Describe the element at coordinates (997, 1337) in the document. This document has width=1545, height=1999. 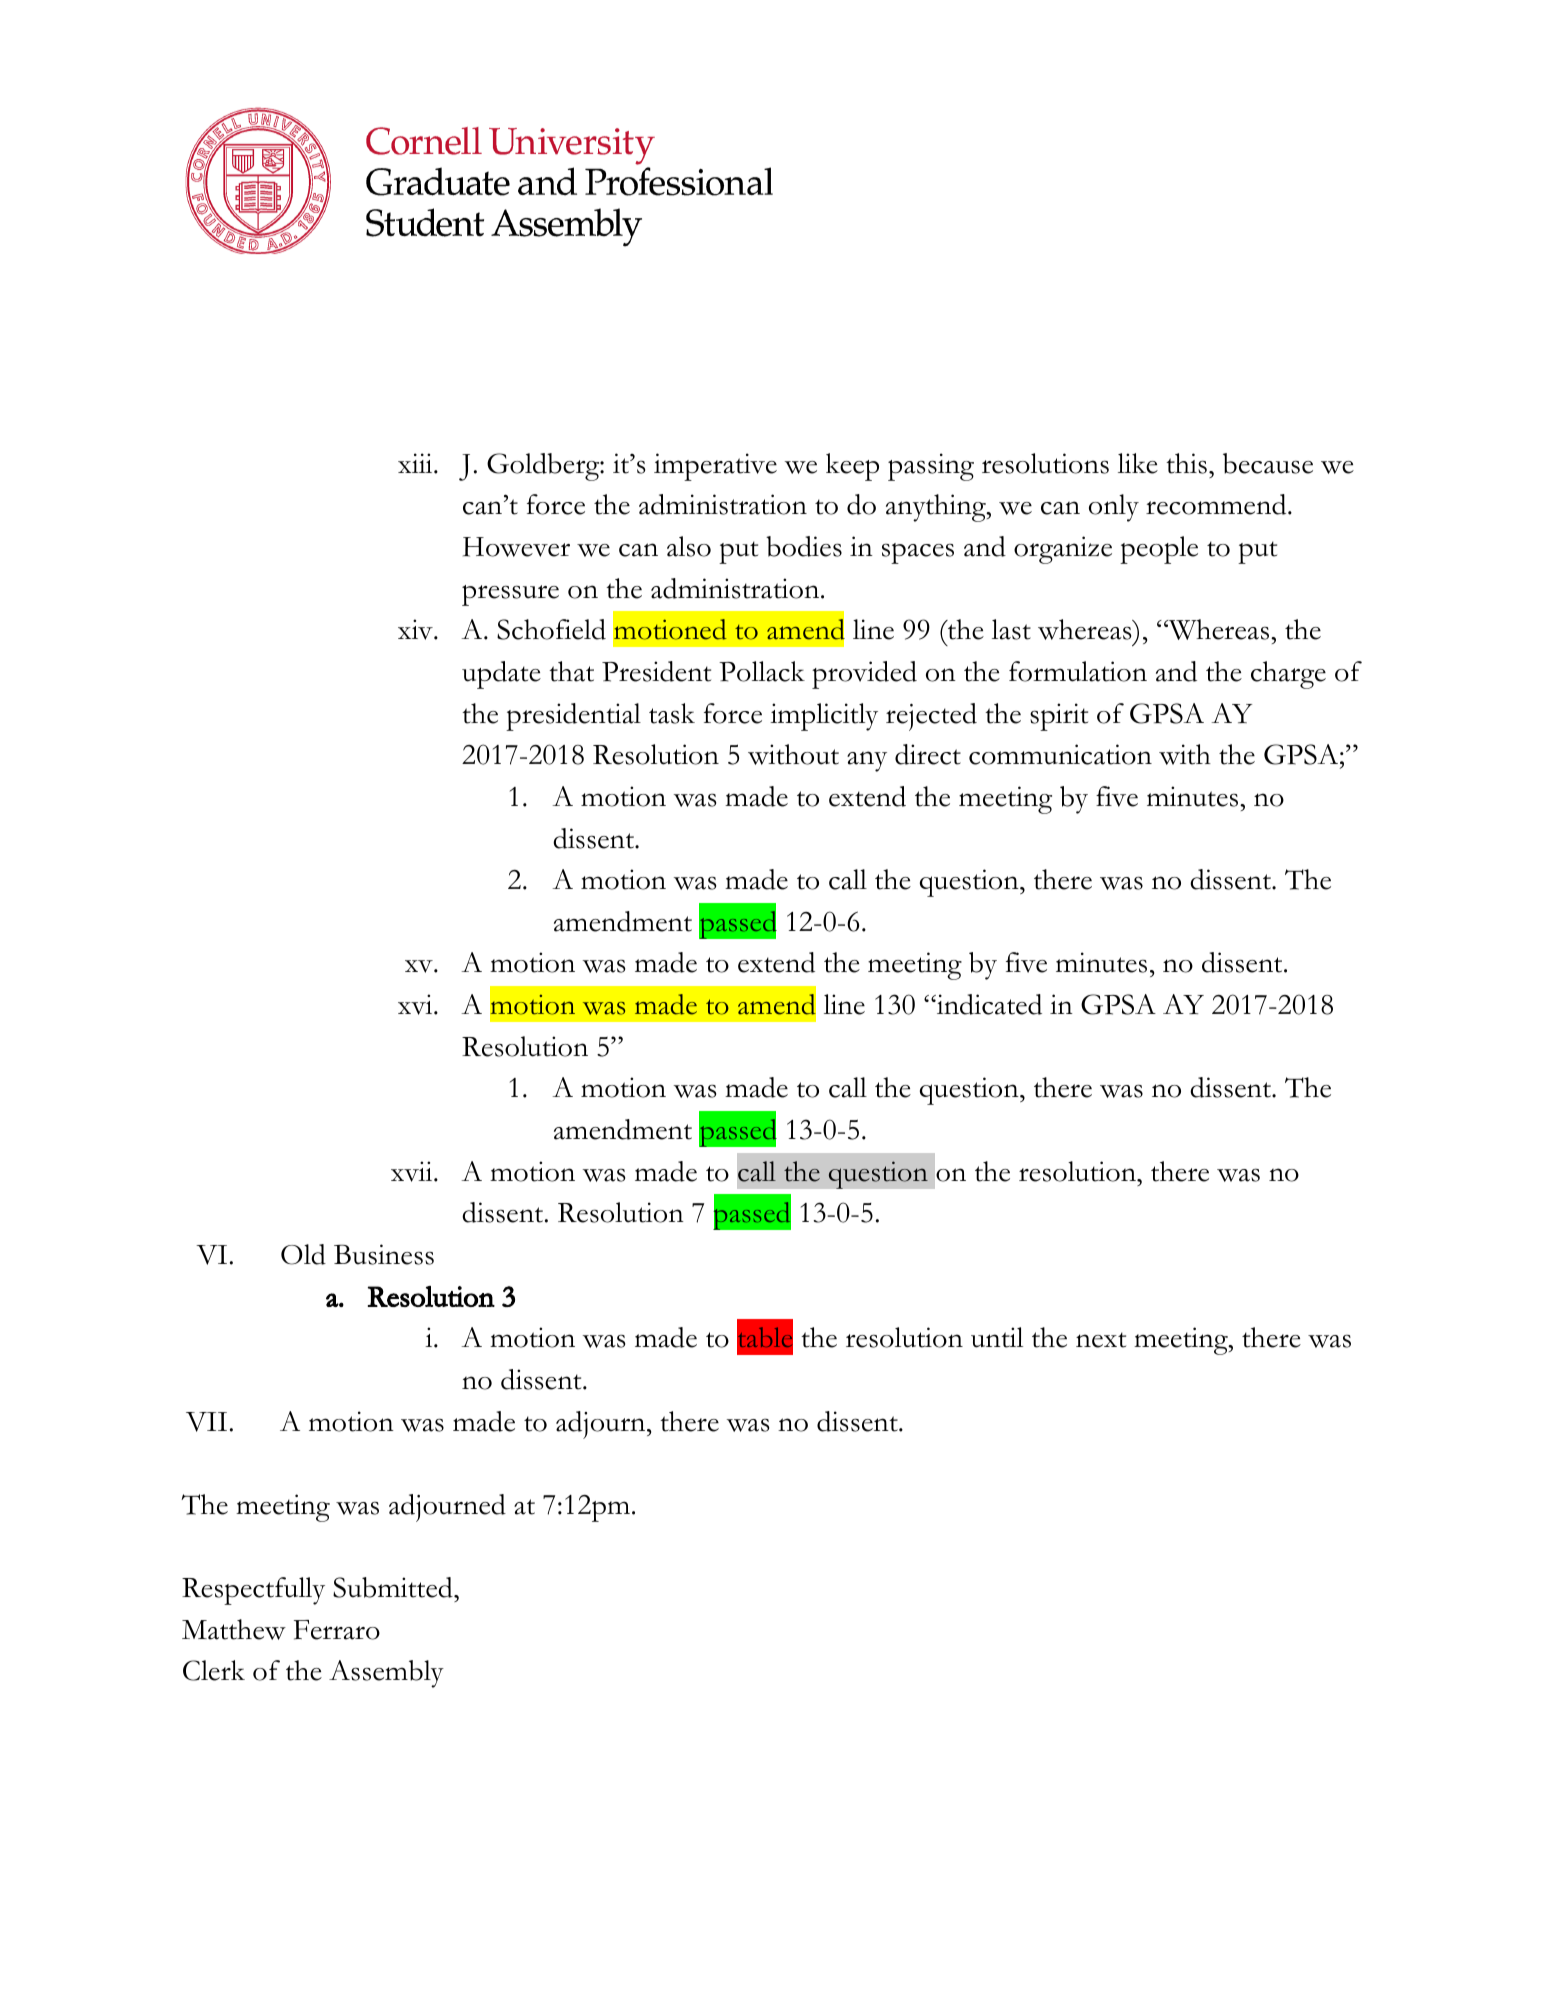
I see `until` at that location.
